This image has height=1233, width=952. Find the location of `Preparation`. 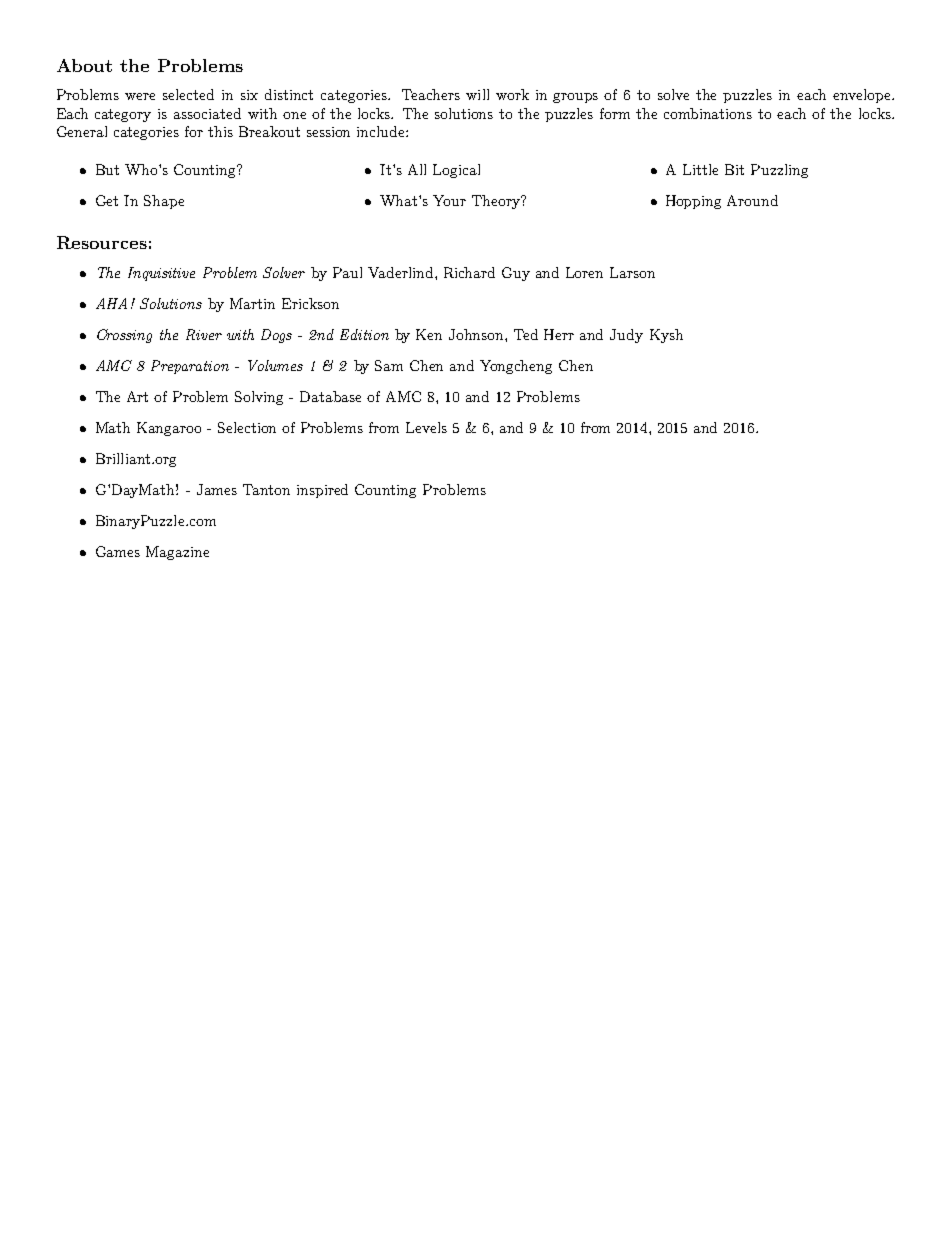

Preparation is located at coordinates (190, 367).
